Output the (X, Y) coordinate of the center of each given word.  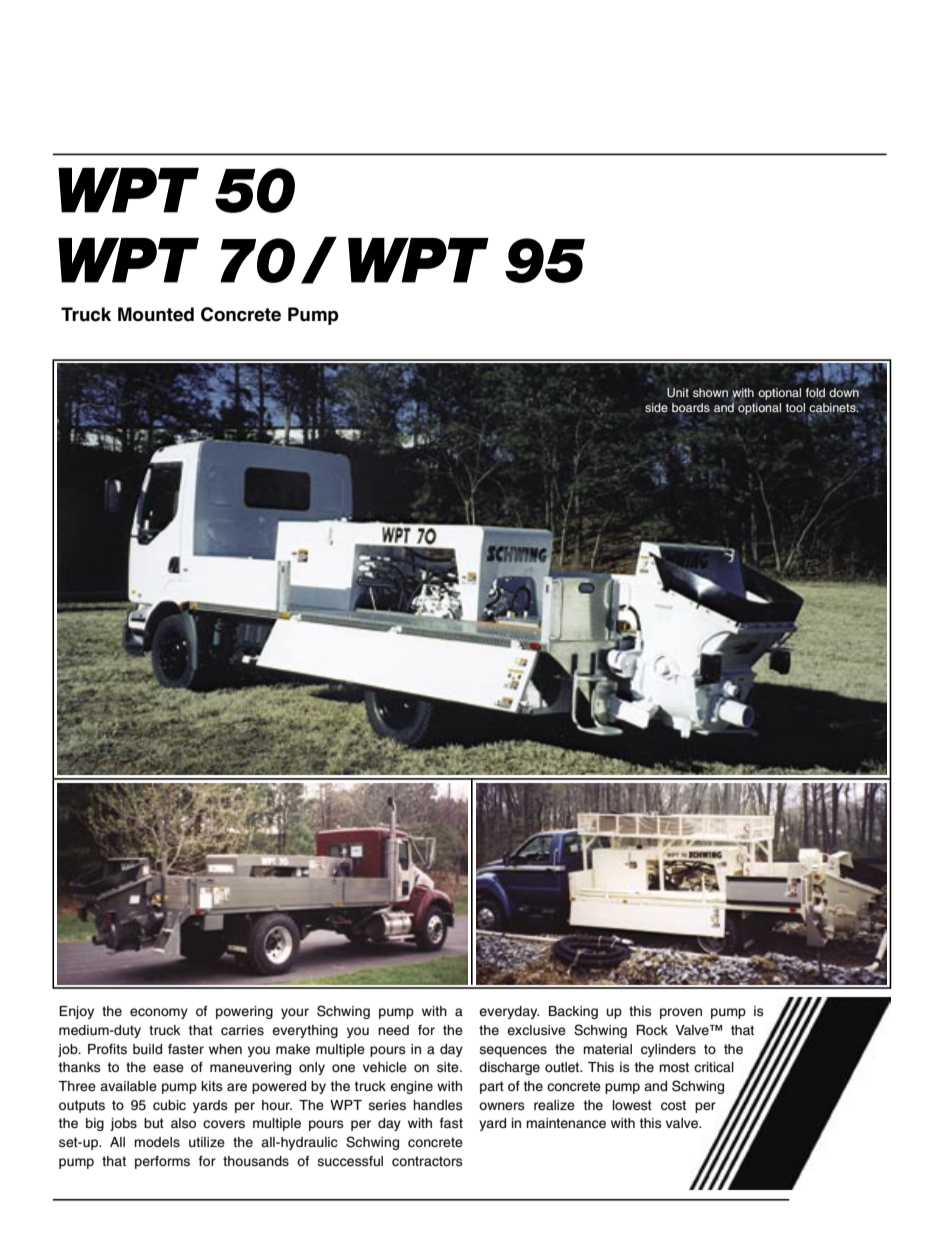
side (656, 407)
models (157, 1142)
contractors (427, 1161)
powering (244, 1012)
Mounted (156, 314)
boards (691, 407)
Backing (573, 1012)
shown (710, 392)
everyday (509, 1012)
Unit (678, 392)
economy (159, 1013)
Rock (652, 1030)
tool (795, 407)
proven (681, 1013)
